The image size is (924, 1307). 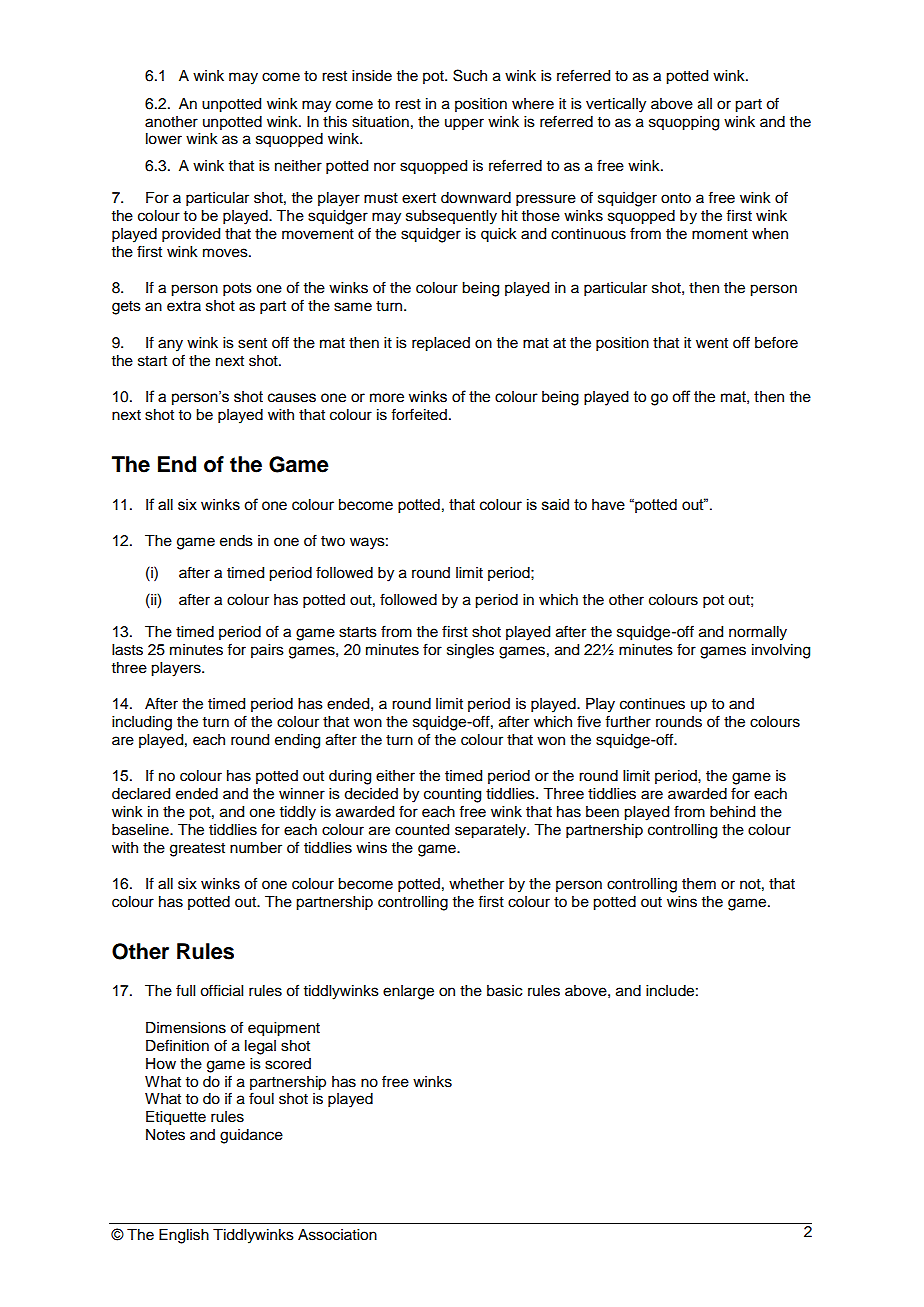 What do you see at coordinates (616, 105) in the screenshot?
I see `vertically` at bounding box center [616, 105].
